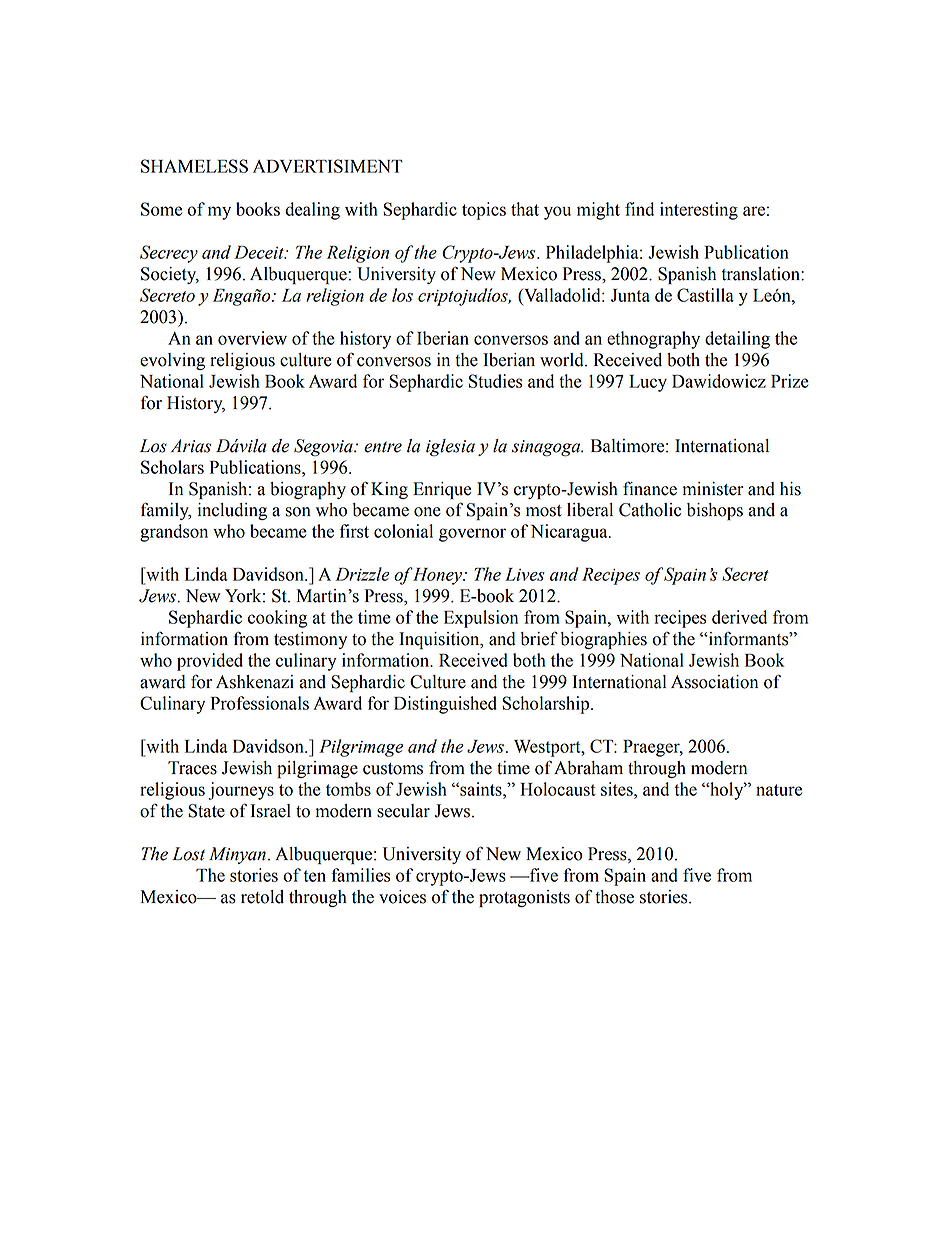 The height and width of the screenshot is (1233, 952). What do you see at coordinates (262, 897) in the screenshot?
I see `retold` at bounding box center [262, 897].
